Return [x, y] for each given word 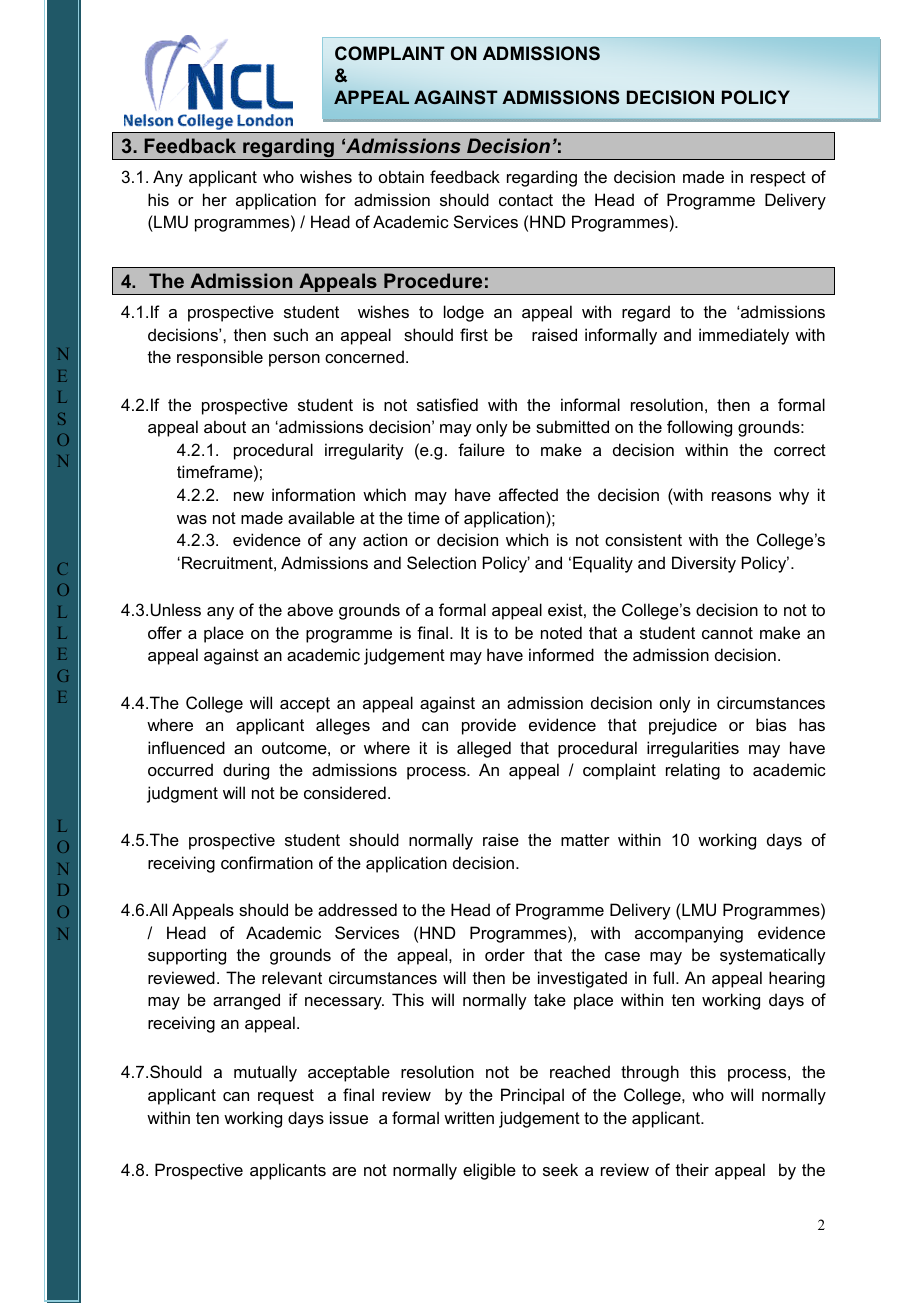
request [286, 1097]
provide [489, 726]
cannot [727, 633]
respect [778, 179]
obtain [401, 176]
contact [526, 200]
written [469, 1117]
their [692, 1169]
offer [165, 632]
